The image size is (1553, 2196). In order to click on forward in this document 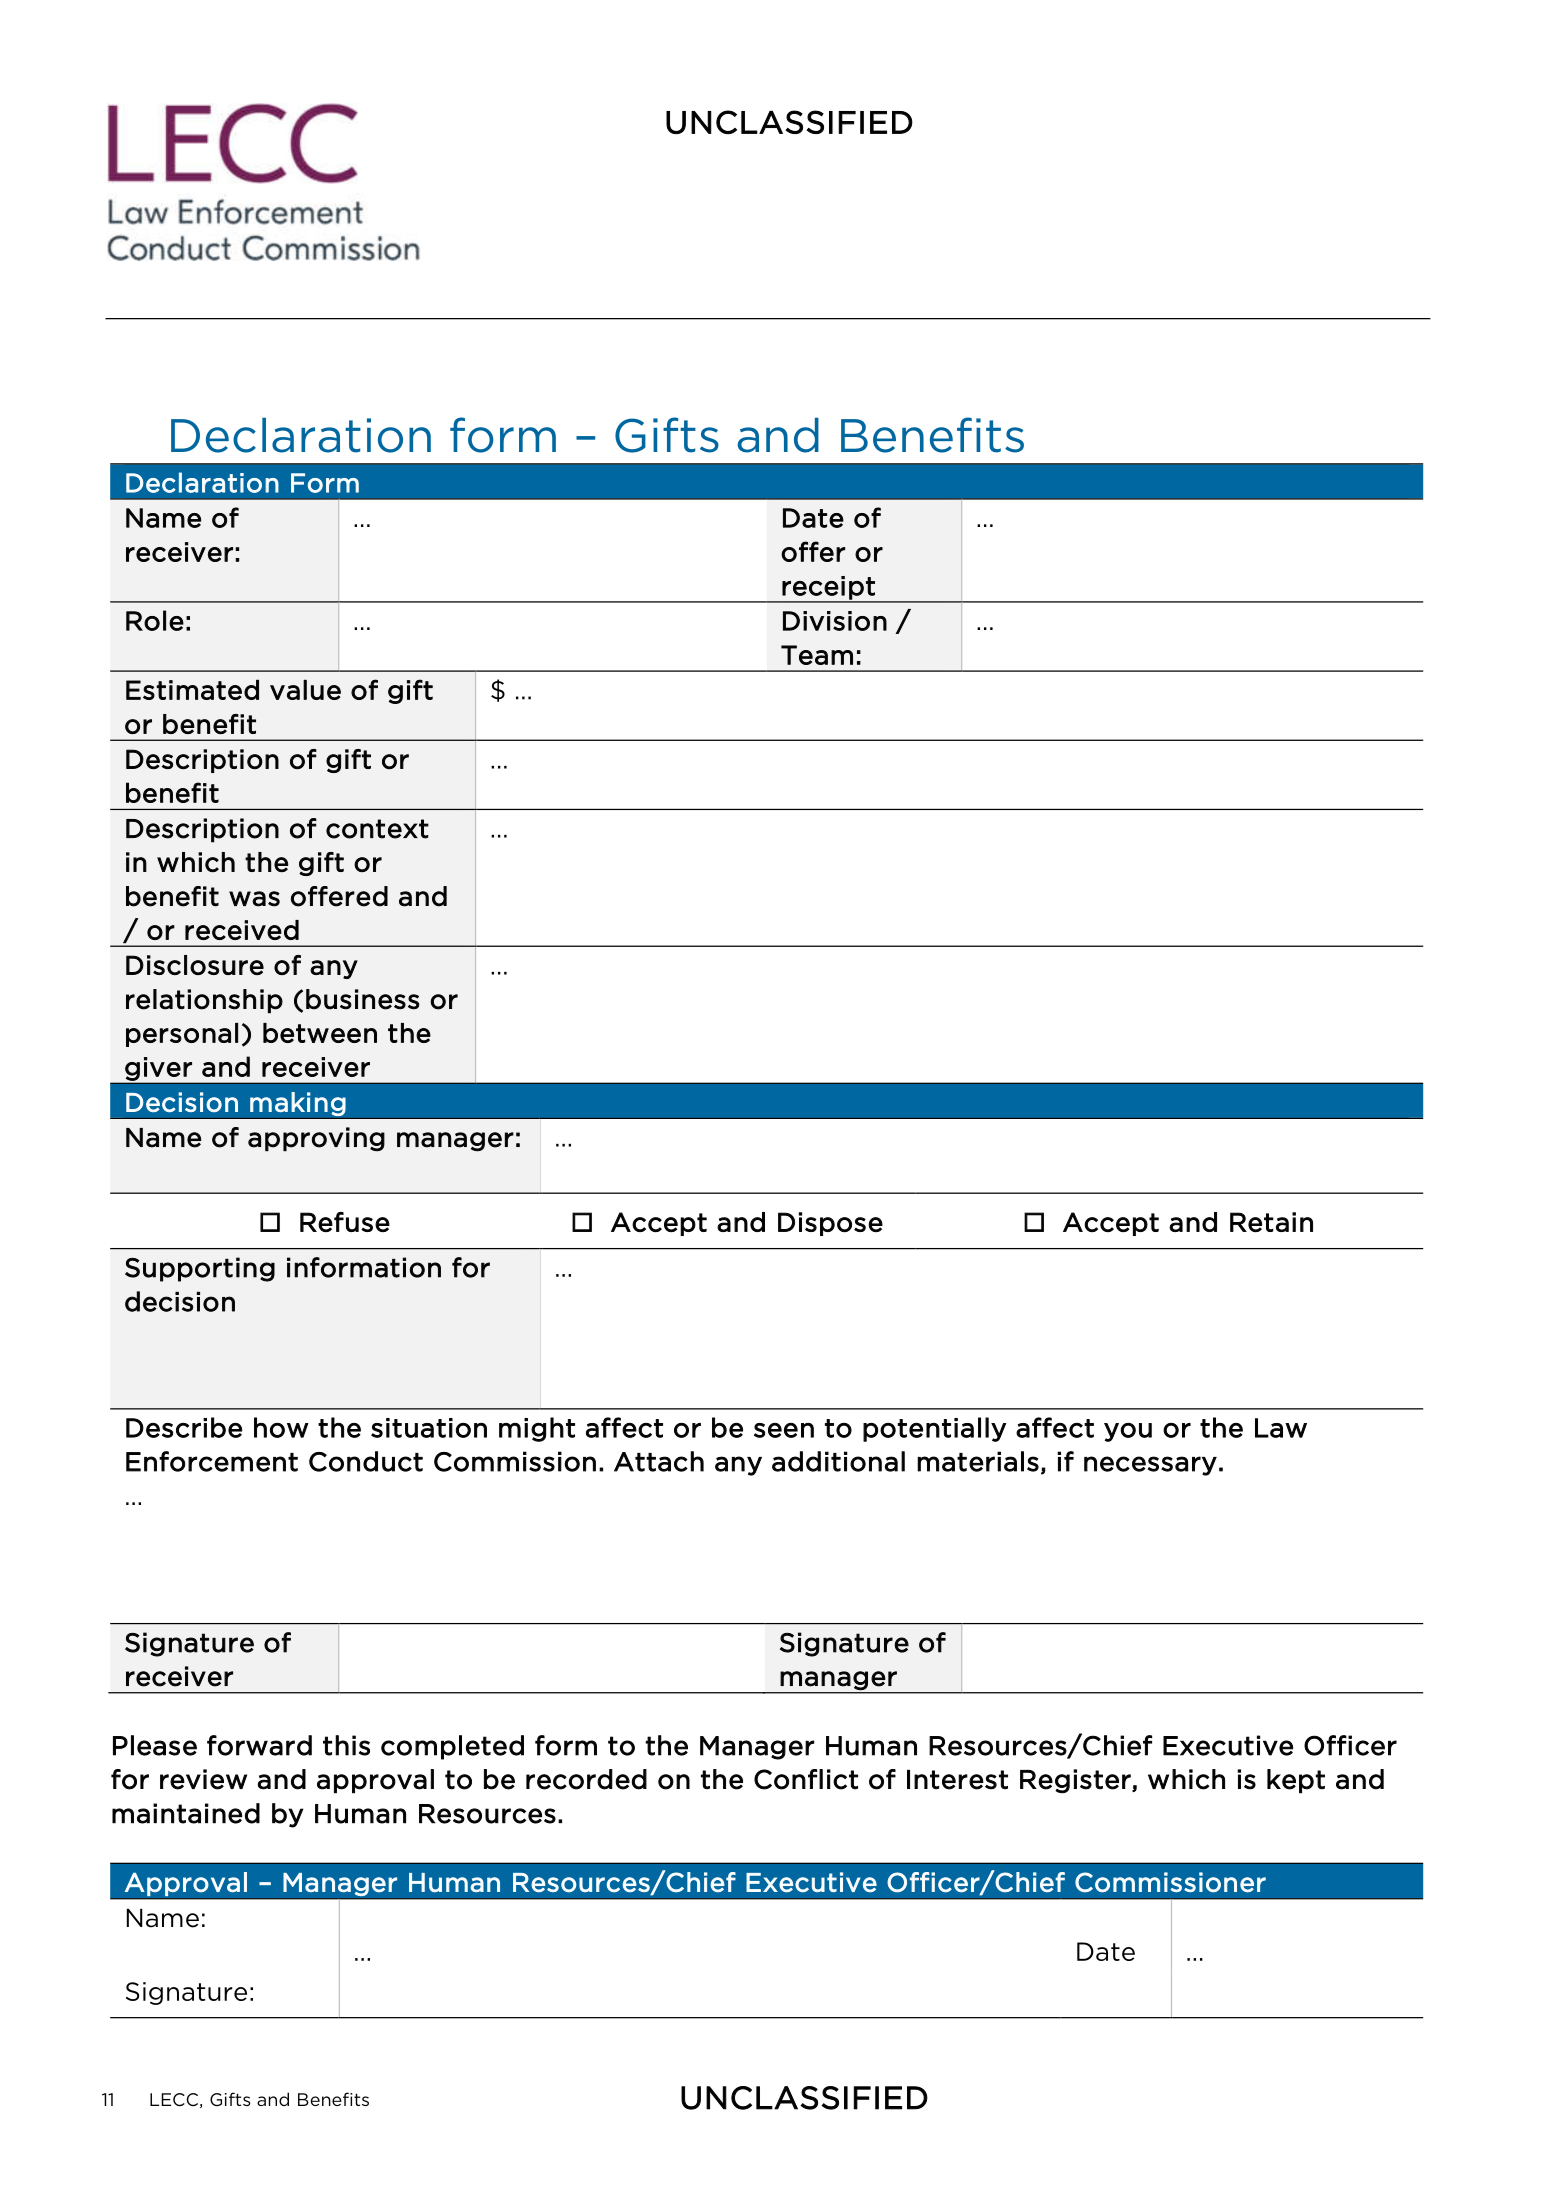, I will do `click(259, 1745)`.
